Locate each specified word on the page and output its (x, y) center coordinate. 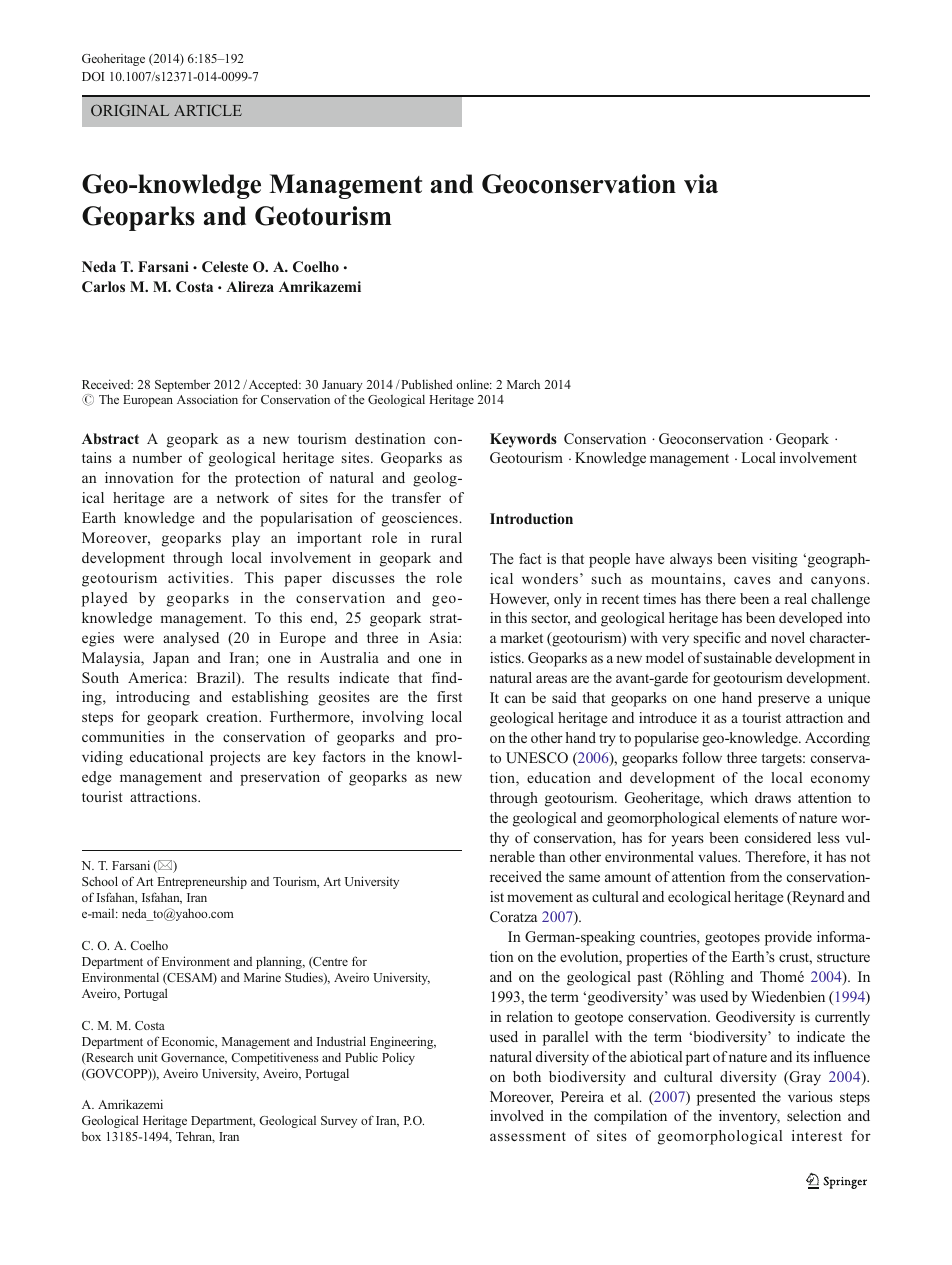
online (473, 384)
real (795, 598)
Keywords (523, 440)
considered (778, 837)
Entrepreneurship (202, 882)
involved (517, 1115)
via (701, 184)
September (183, 385)
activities (198, 577)
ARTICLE (208, 110)
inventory (749, 1117)
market (521, 637)
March (523, 384)
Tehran (195, 1137)
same (584, 878)
